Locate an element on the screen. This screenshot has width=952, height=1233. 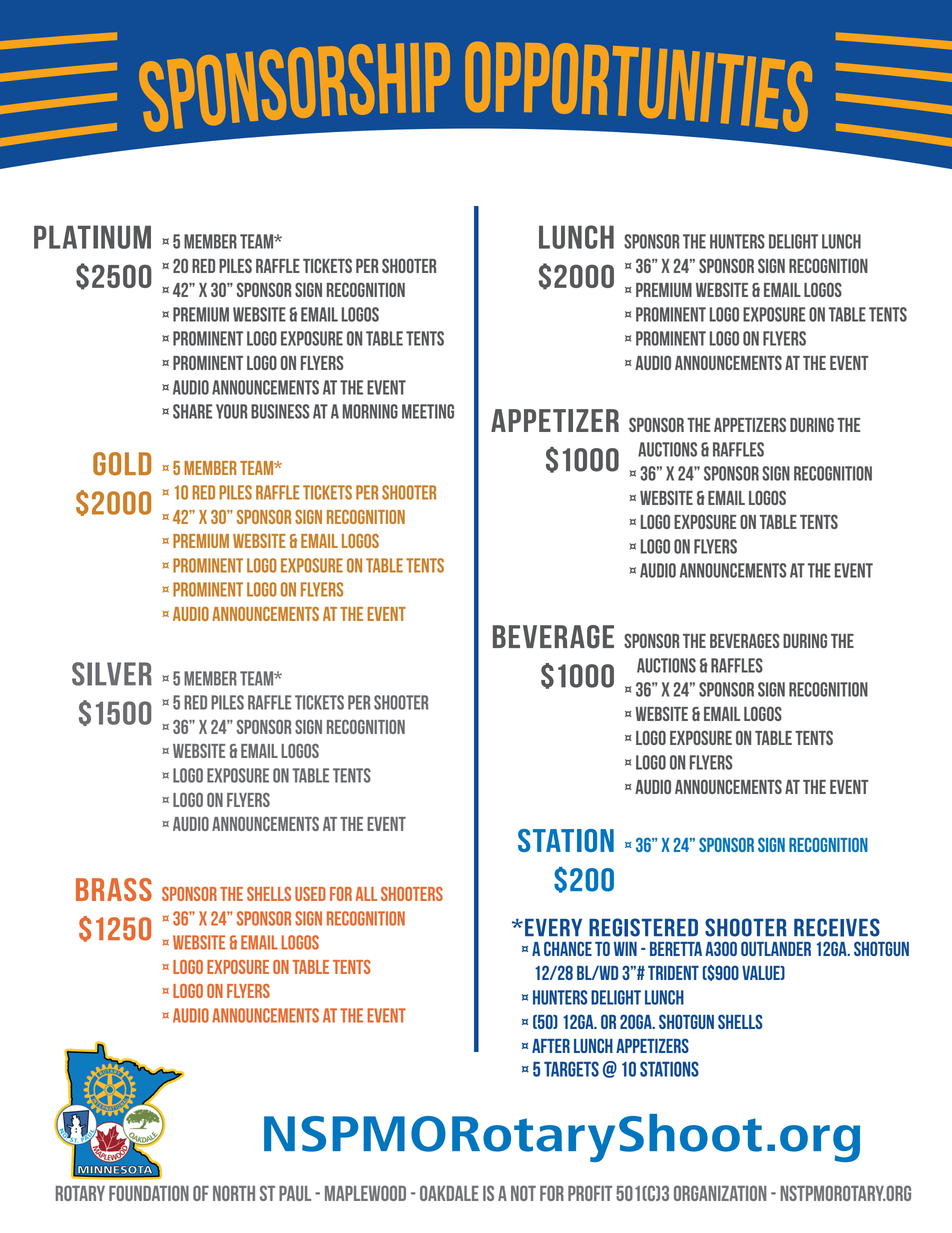
your is located at coordinates (231, 411).
